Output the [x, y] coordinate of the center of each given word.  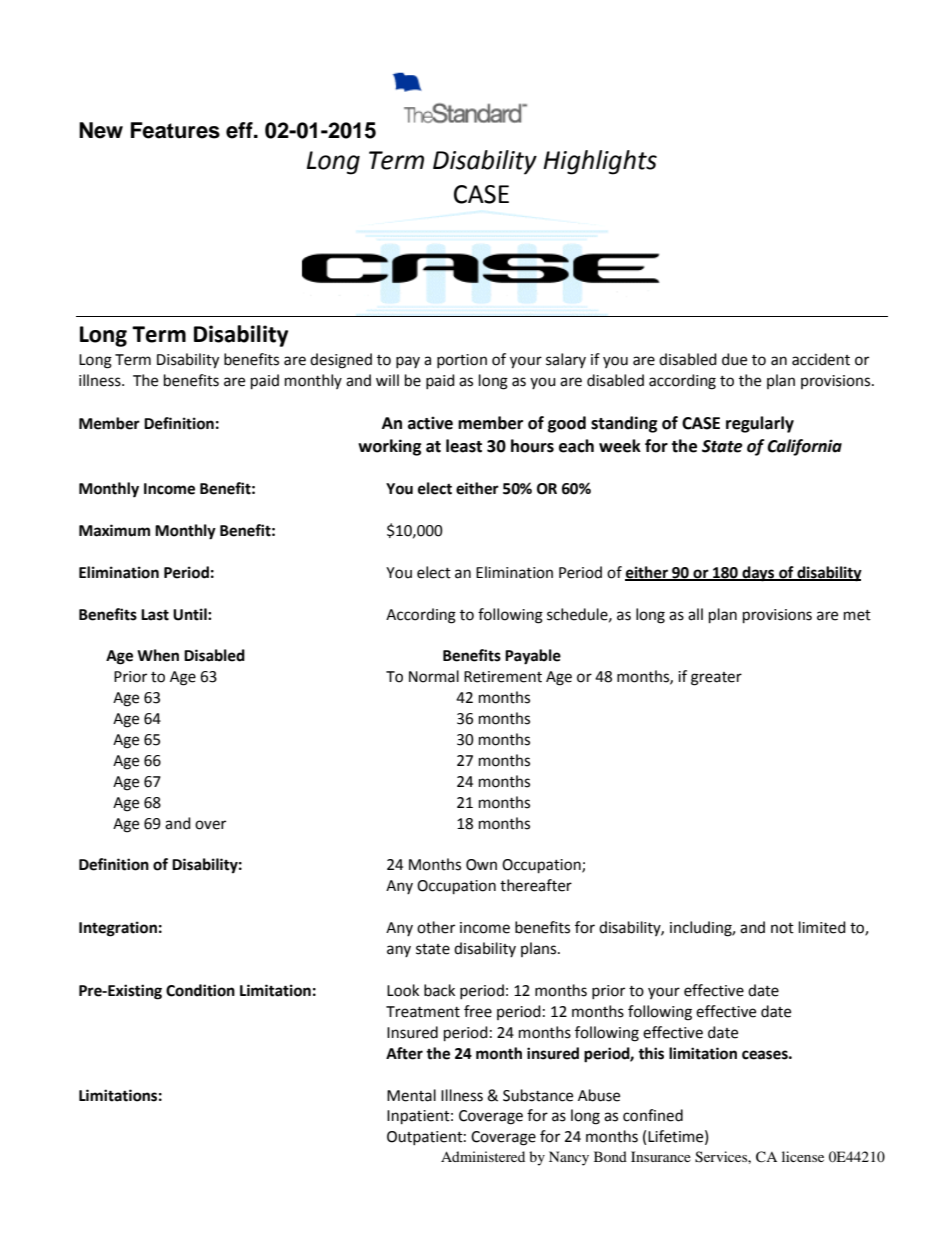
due [734, 359]
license [803, 1156]
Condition [200, 990]
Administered [483, 1156]
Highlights [600, 162]
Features [175, 130]
